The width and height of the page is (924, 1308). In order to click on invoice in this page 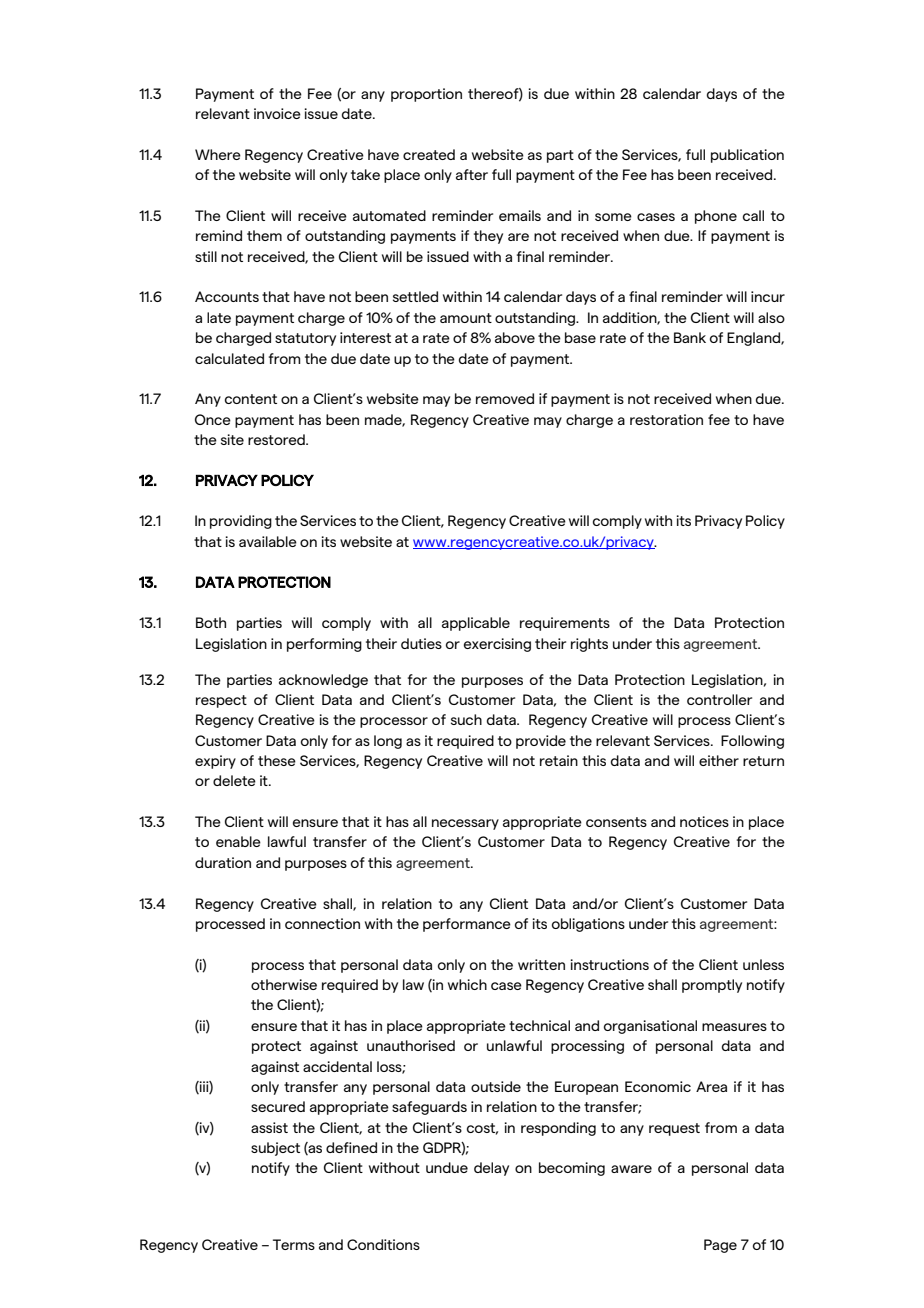, I will do `click(277, 113)`.
